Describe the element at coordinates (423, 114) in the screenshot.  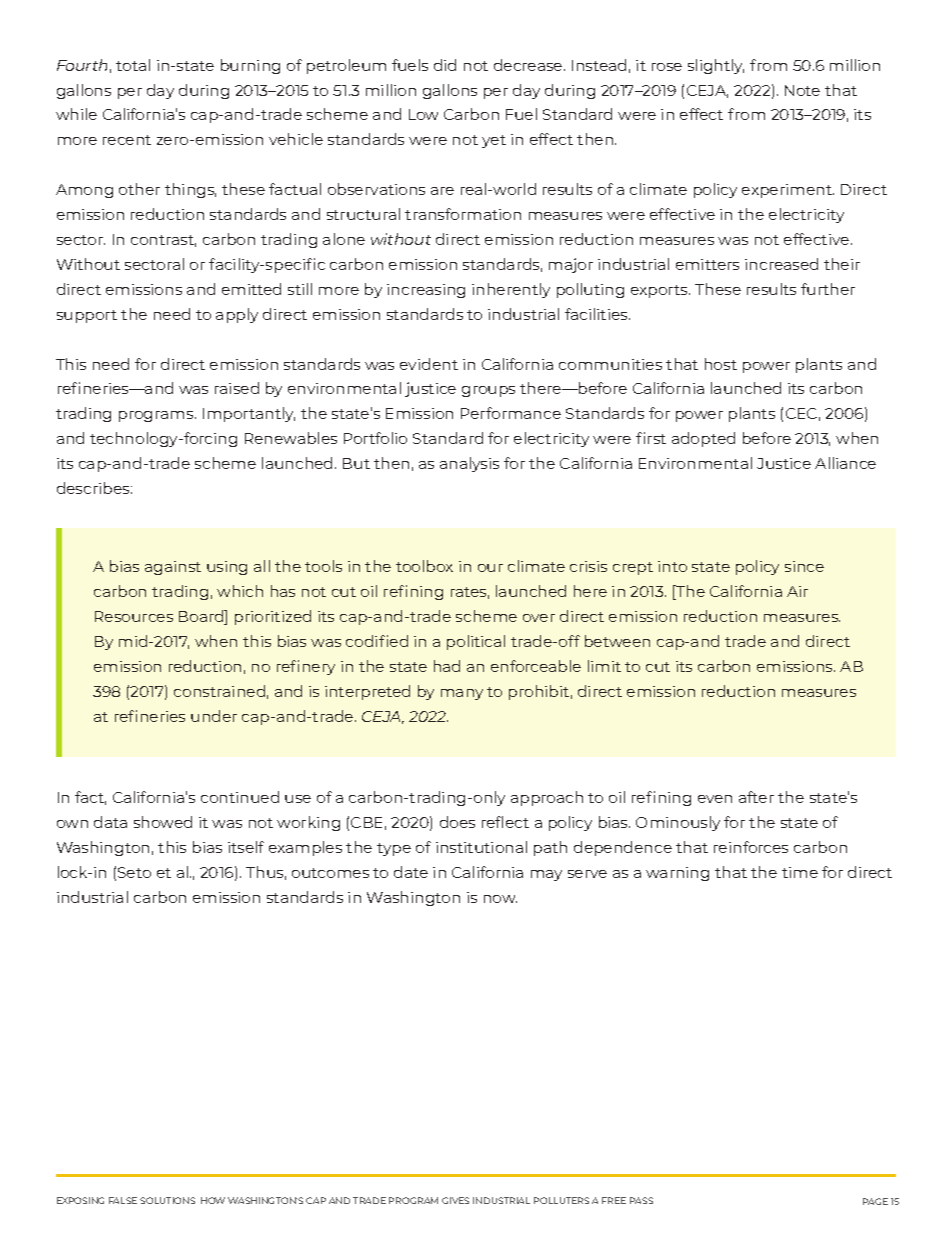
I see `Low` at that location.
